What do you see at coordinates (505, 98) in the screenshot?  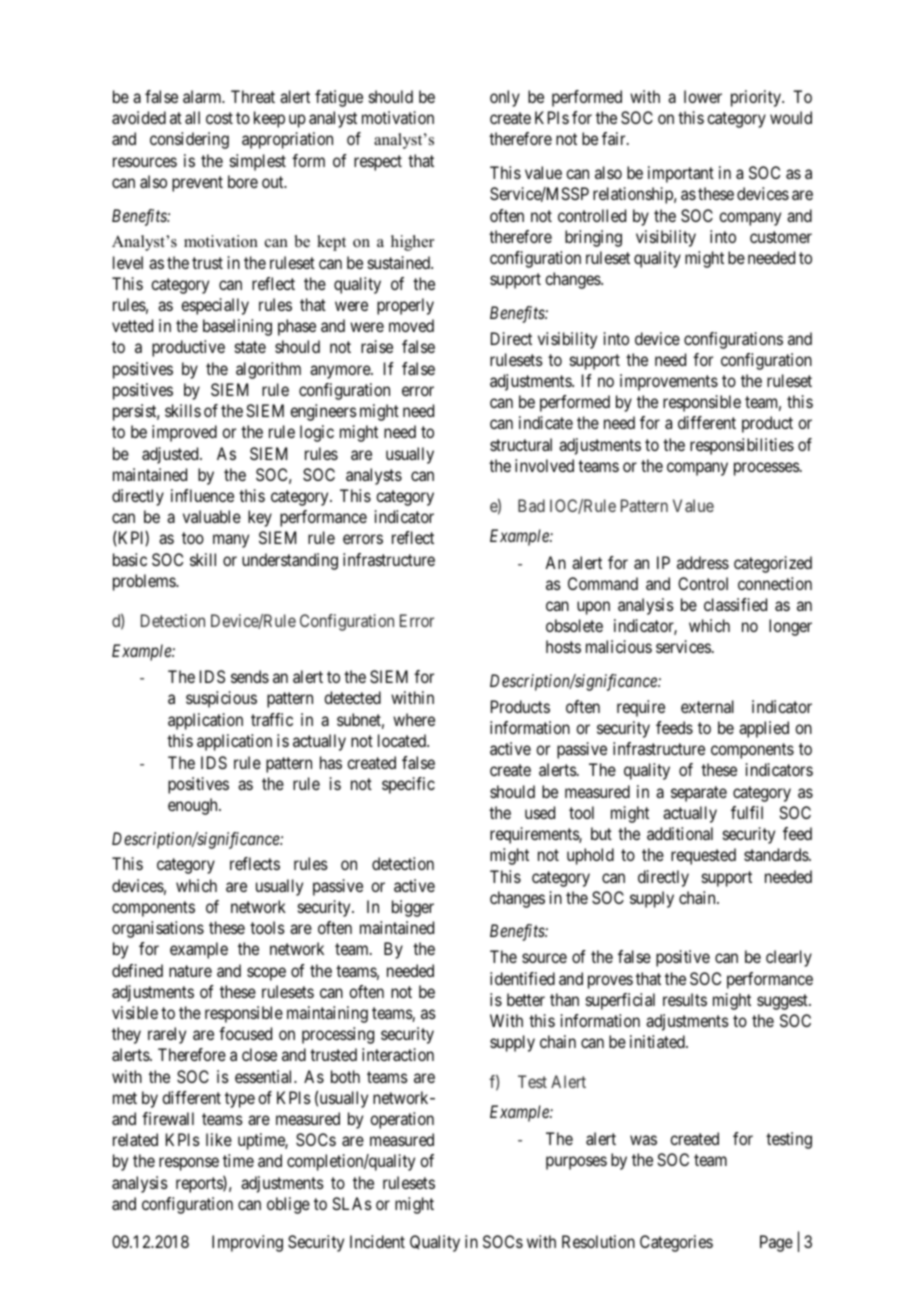 I see `only` at bounding box center [505, 98].
